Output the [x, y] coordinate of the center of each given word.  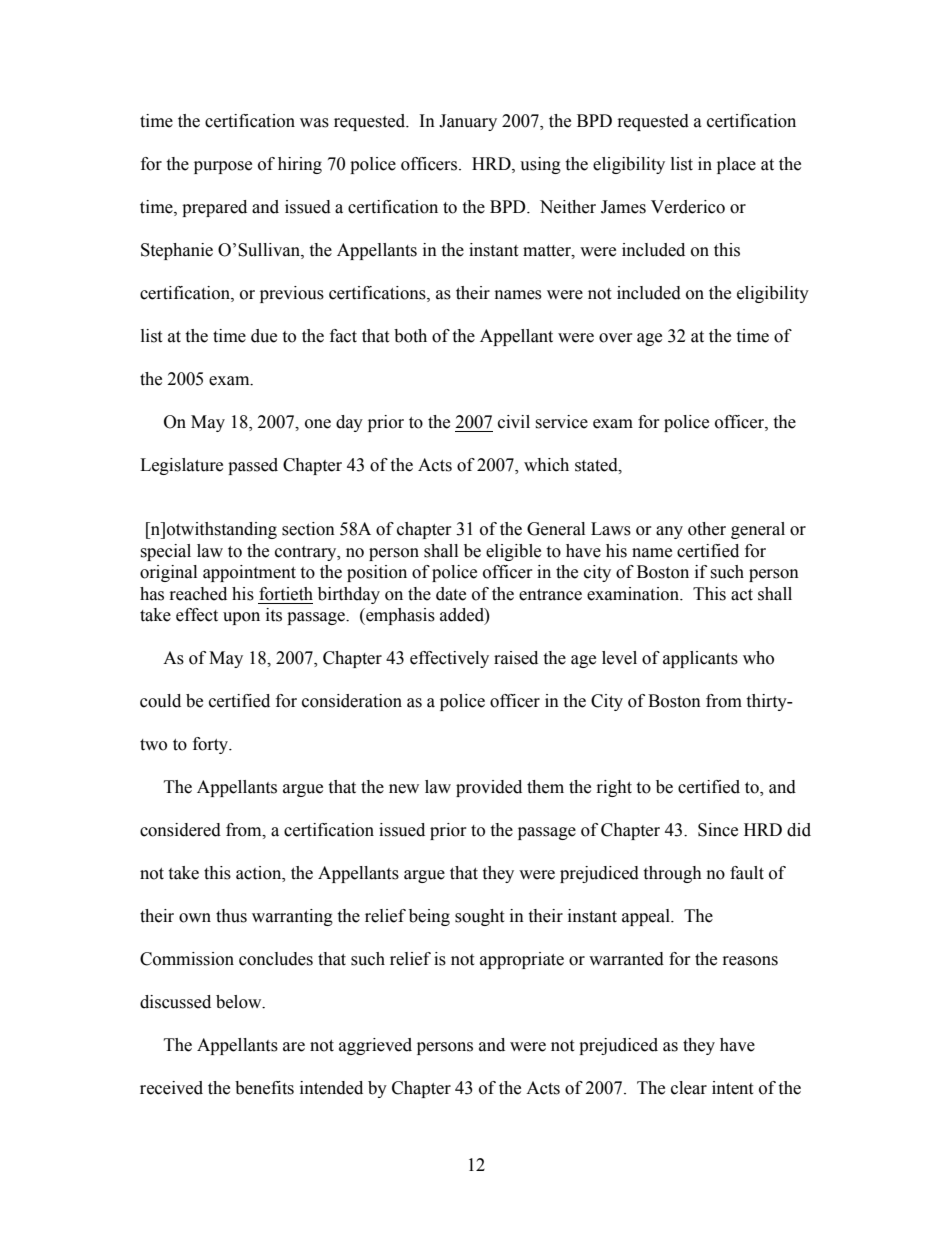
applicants [700, 659]
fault [747, 873]
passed [253, 466]
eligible [513, 552]
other [707, 529]
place [736, 165]
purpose [223, 167]
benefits [264, 1088]
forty [212, 745]
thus [231, 916]
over [616, 338]
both [410, 336]
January [468, 122]
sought [479, 917]
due [264, 336]
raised [516, 658]
